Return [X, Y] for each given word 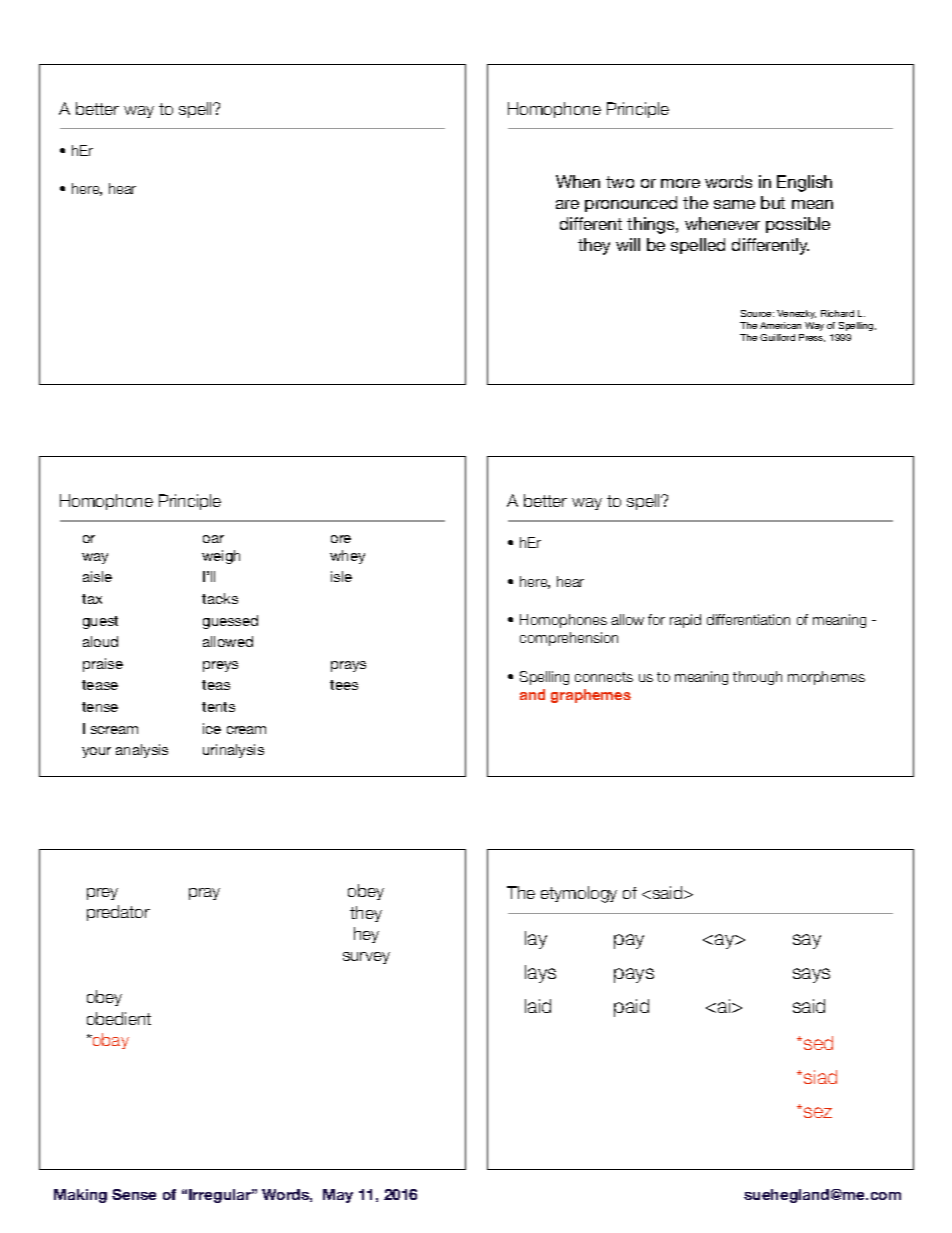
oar [213, 539]
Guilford [777, 337]
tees [344, 685]
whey [347, 557]
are [567, 204]
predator [118, 913]
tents [218, 707]
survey [366, 958]
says [811, 975]
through [757, 678]
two [620, 182]
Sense [134, 1194]
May [338, 1196]
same [734, 204]
